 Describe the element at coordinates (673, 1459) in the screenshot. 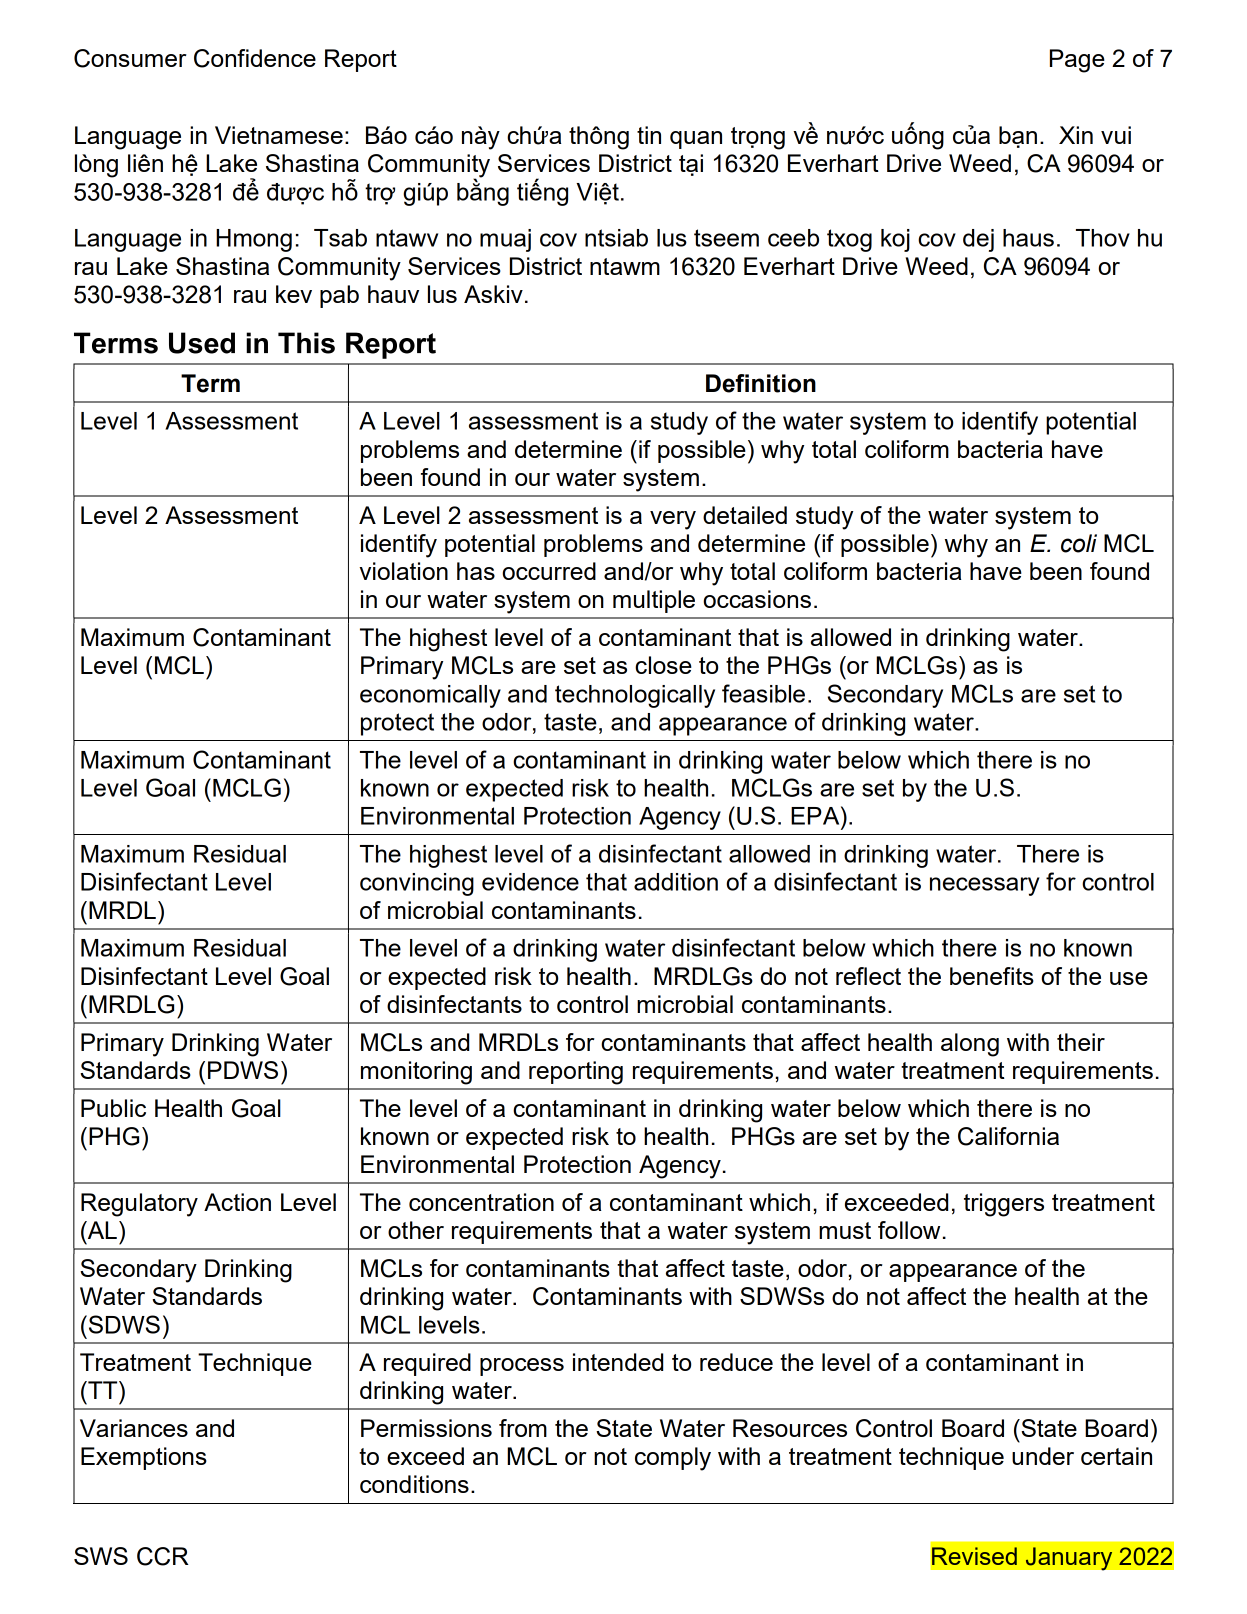

I see `comply` at that location.
